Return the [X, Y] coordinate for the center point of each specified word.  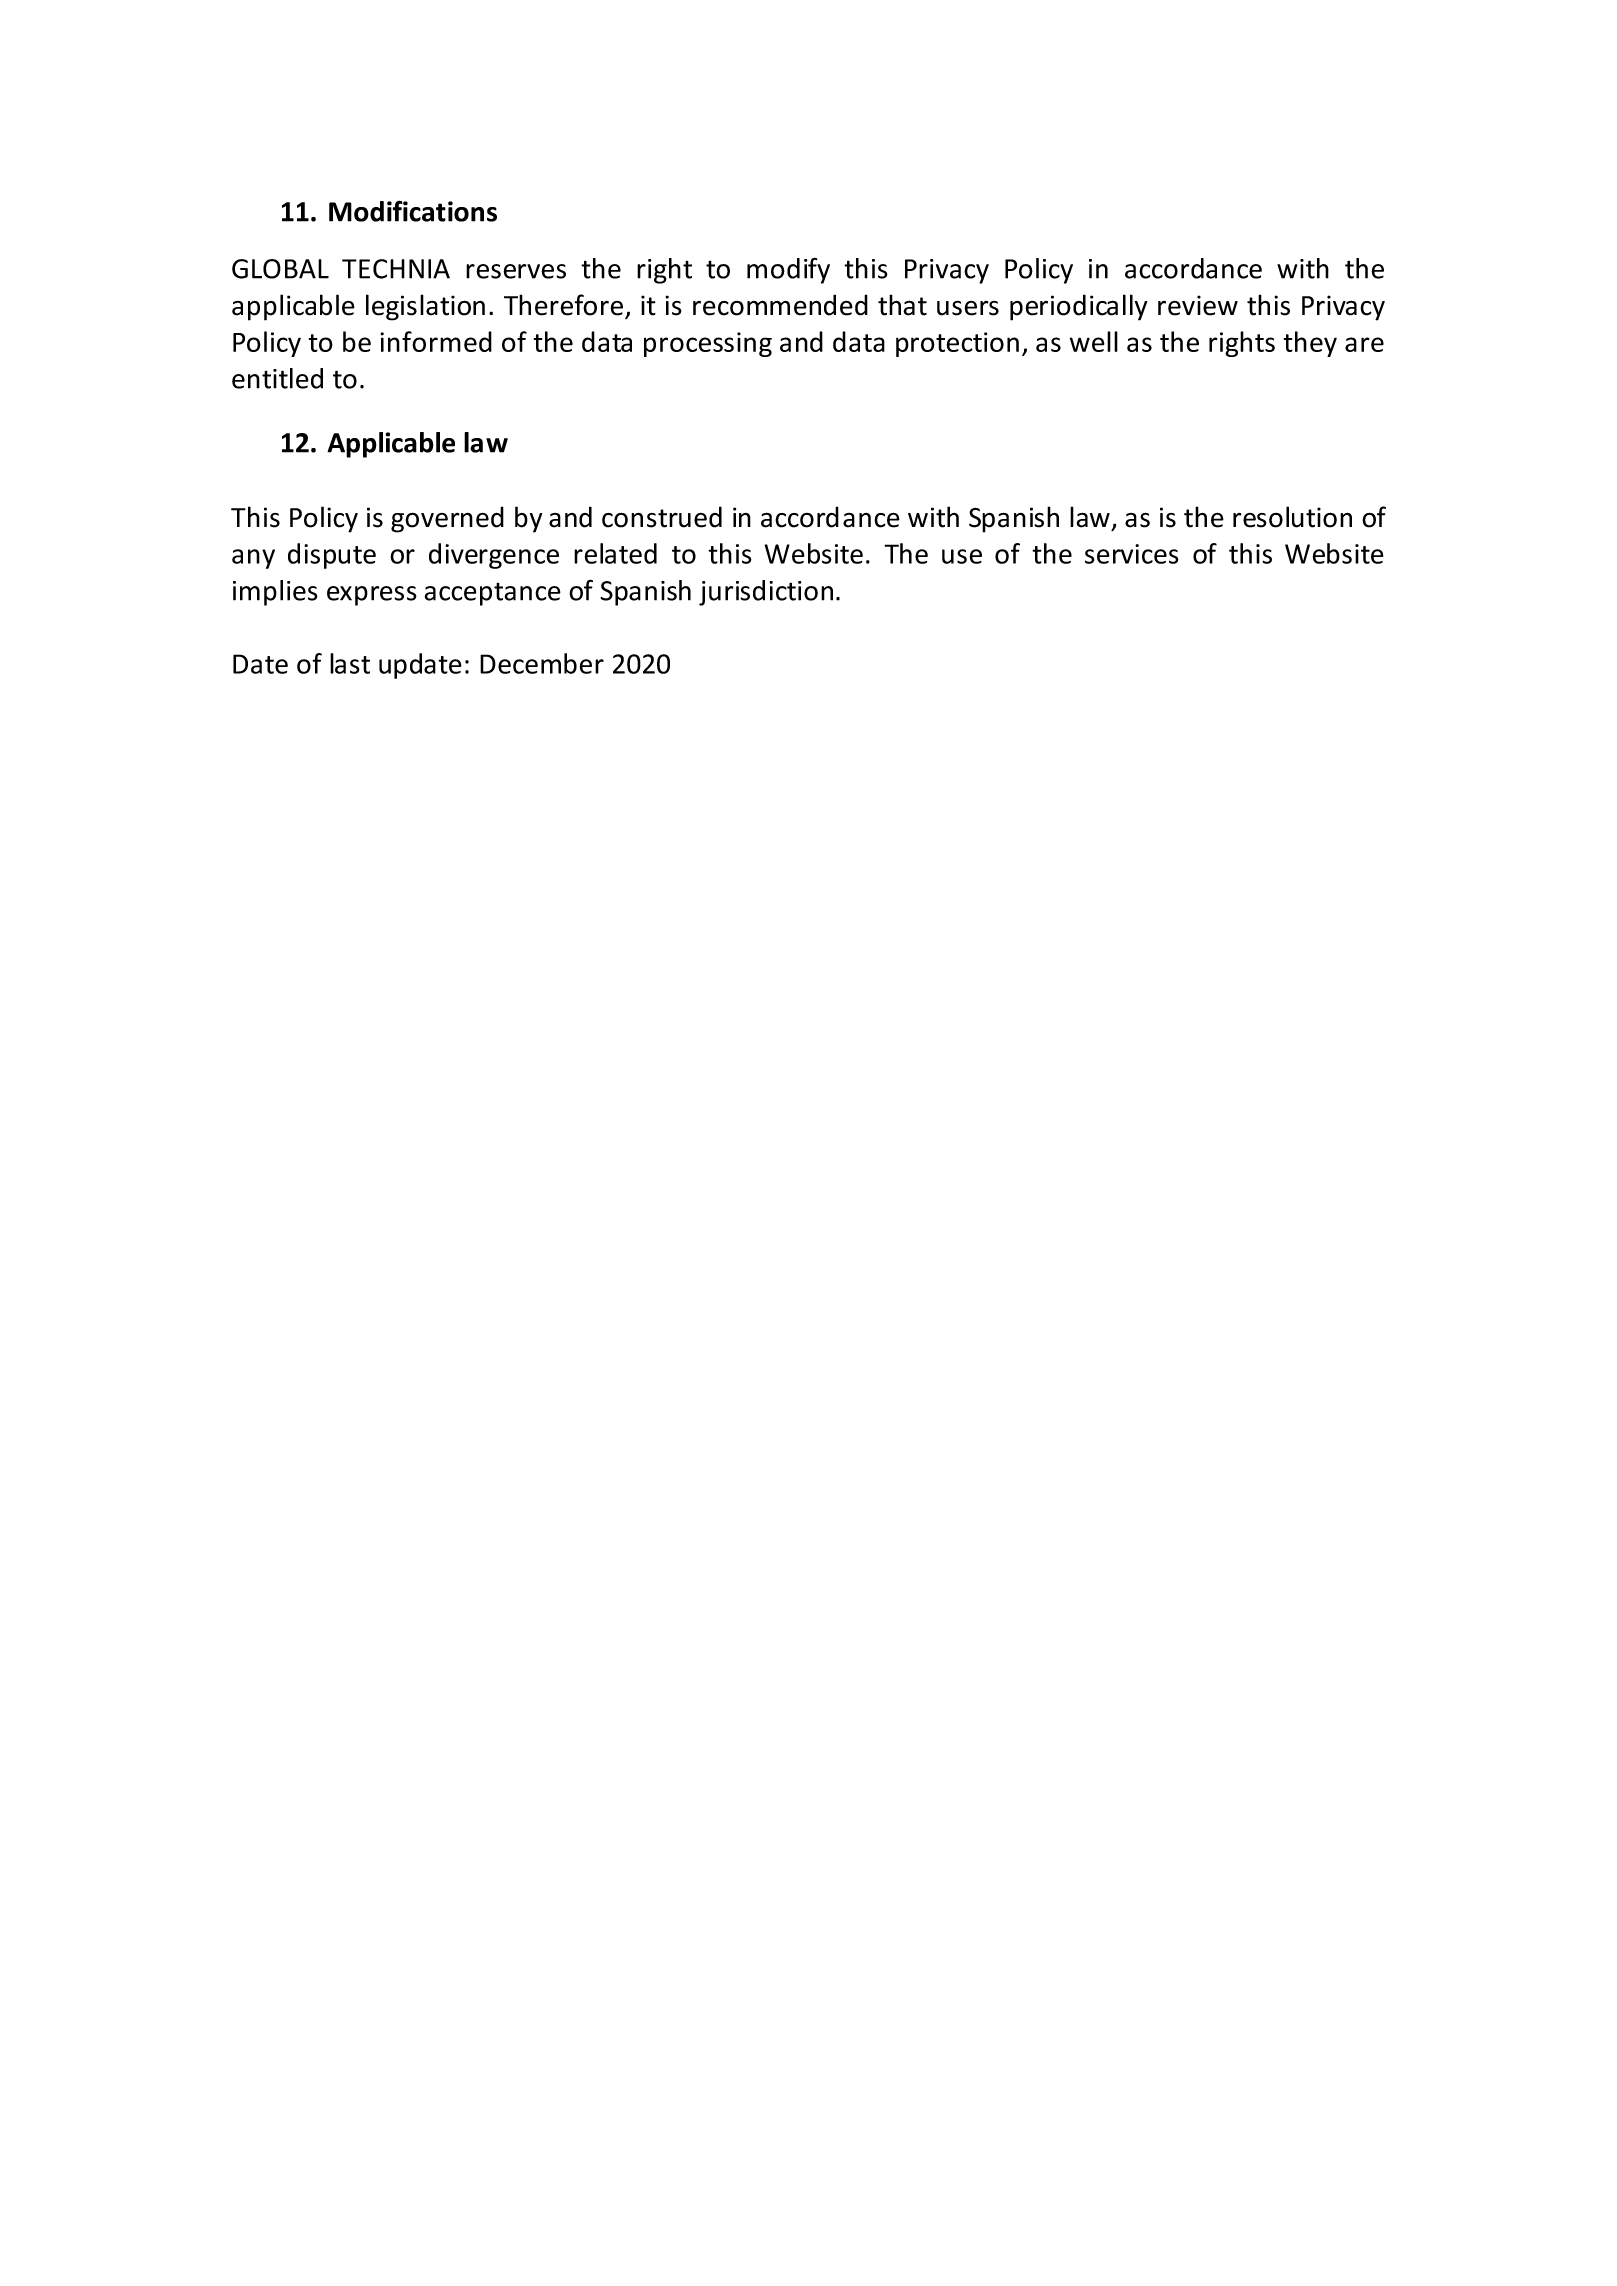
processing [708, 344]
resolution [1292, 517]
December [542, 663]
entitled [277, 378]
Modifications [413, 211]
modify [788, 270]
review [1198, 305]
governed [447, 519]
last [350, 663]
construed [662, 517]
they [1310, 344]
